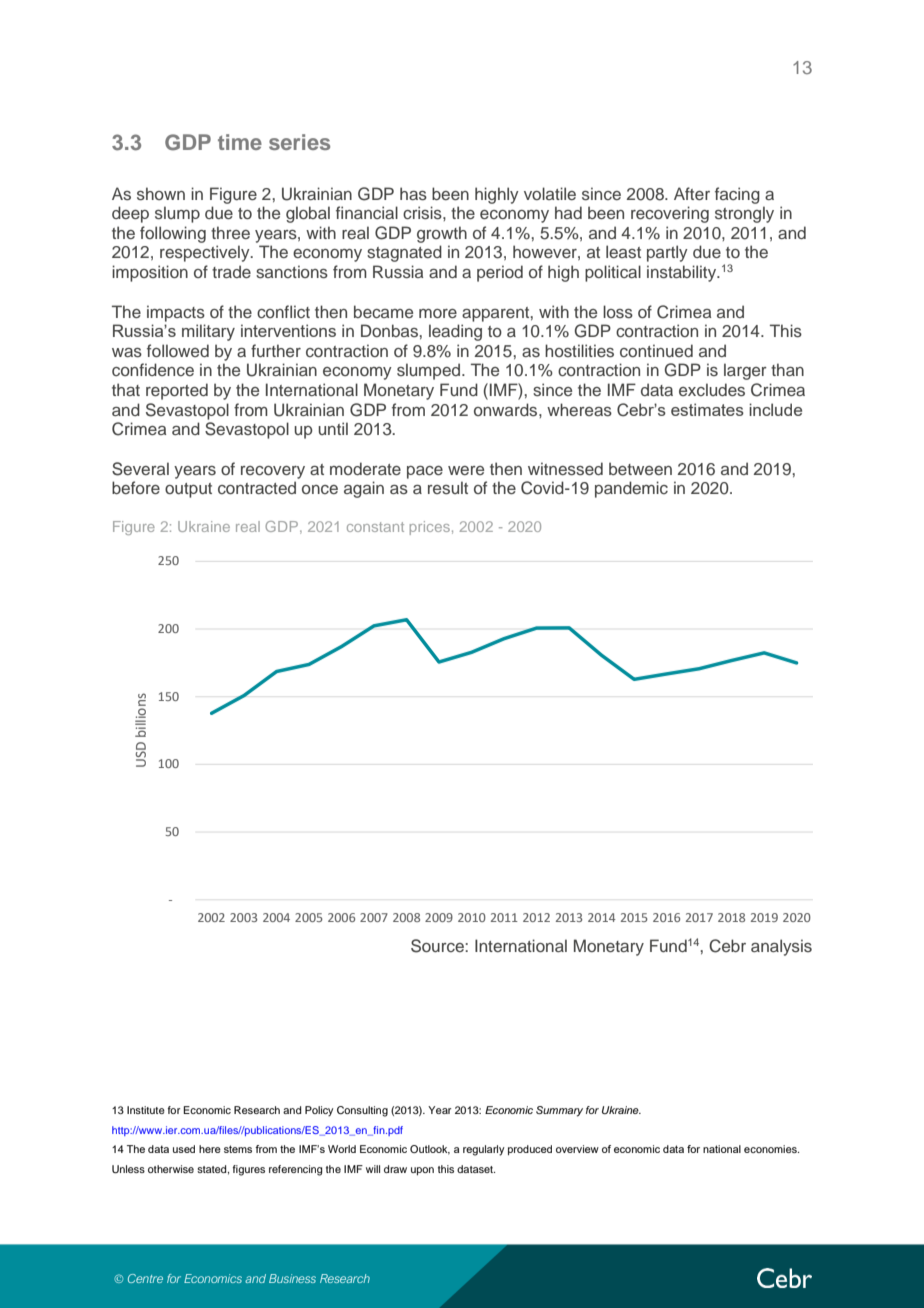 This screenshot has width=924, height=1308. I want to click on prices, so click(430, 528).
